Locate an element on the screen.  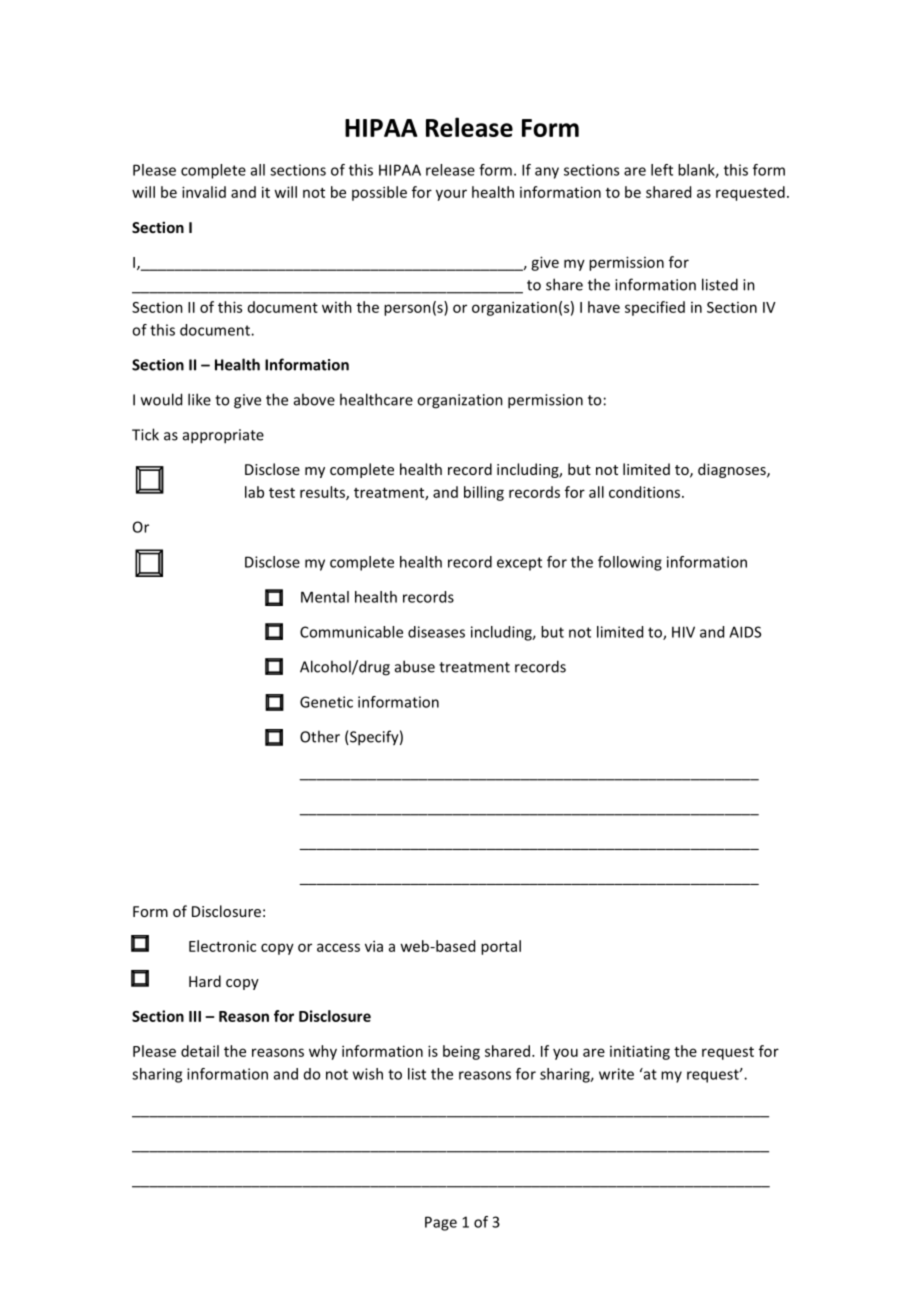
invalid is located at coordinates (204, 192).
